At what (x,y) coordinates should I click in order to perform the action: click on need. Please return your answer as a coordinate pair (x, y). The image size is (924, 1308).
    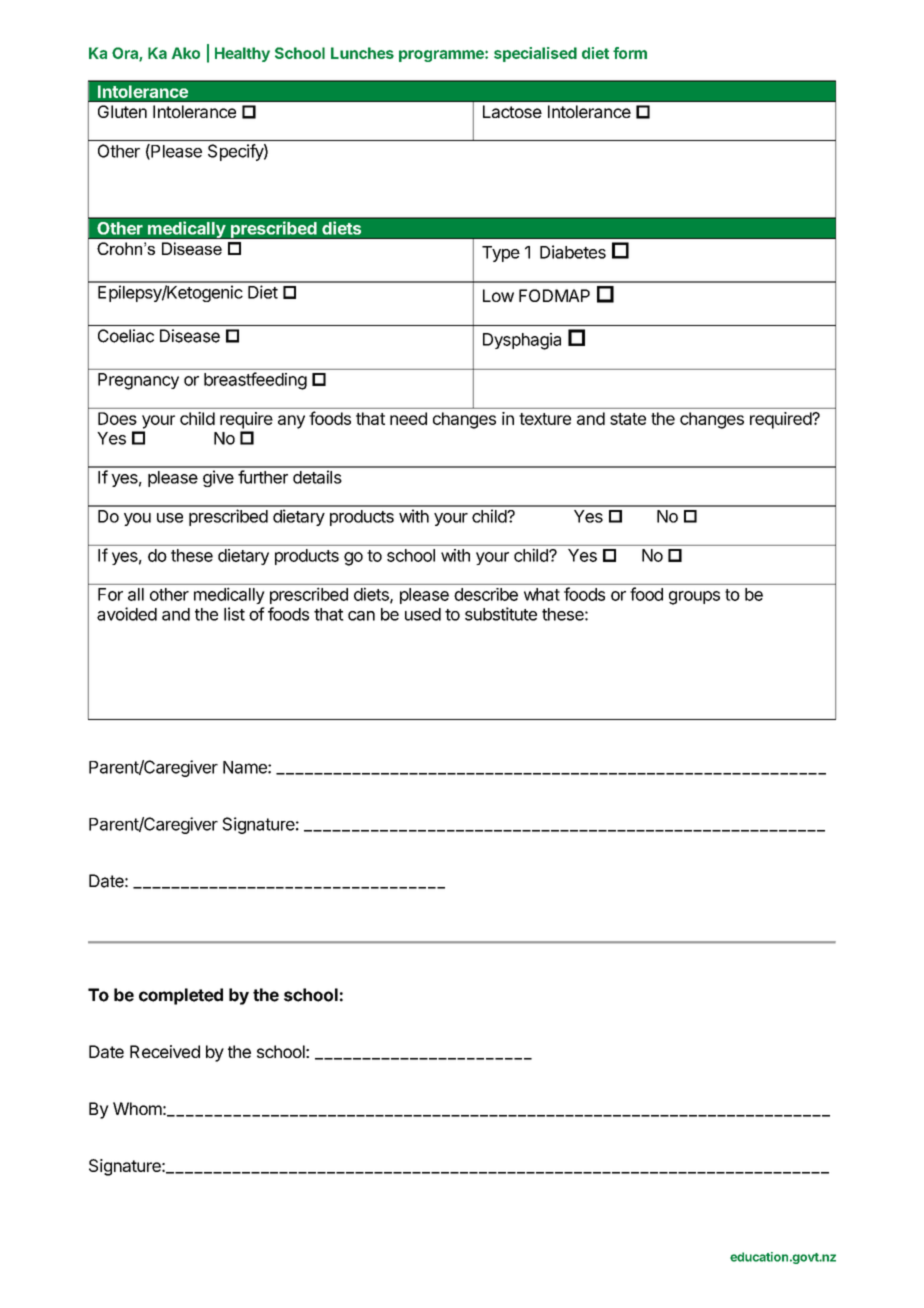
    Looking at the image, I should click on (408, 418).
